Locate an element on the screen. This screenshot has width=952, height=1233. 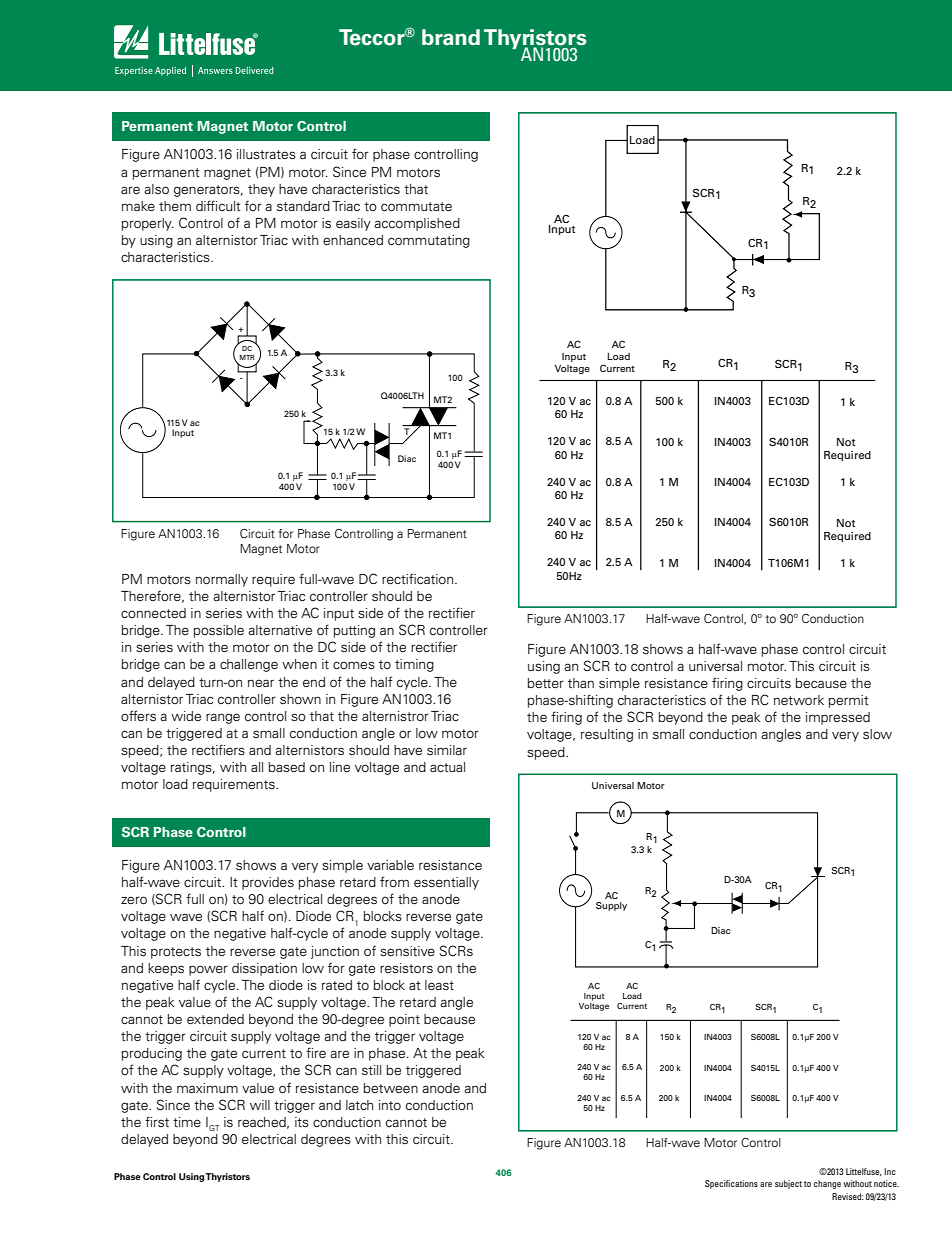
rectification is located at coordinates (419, 578).
